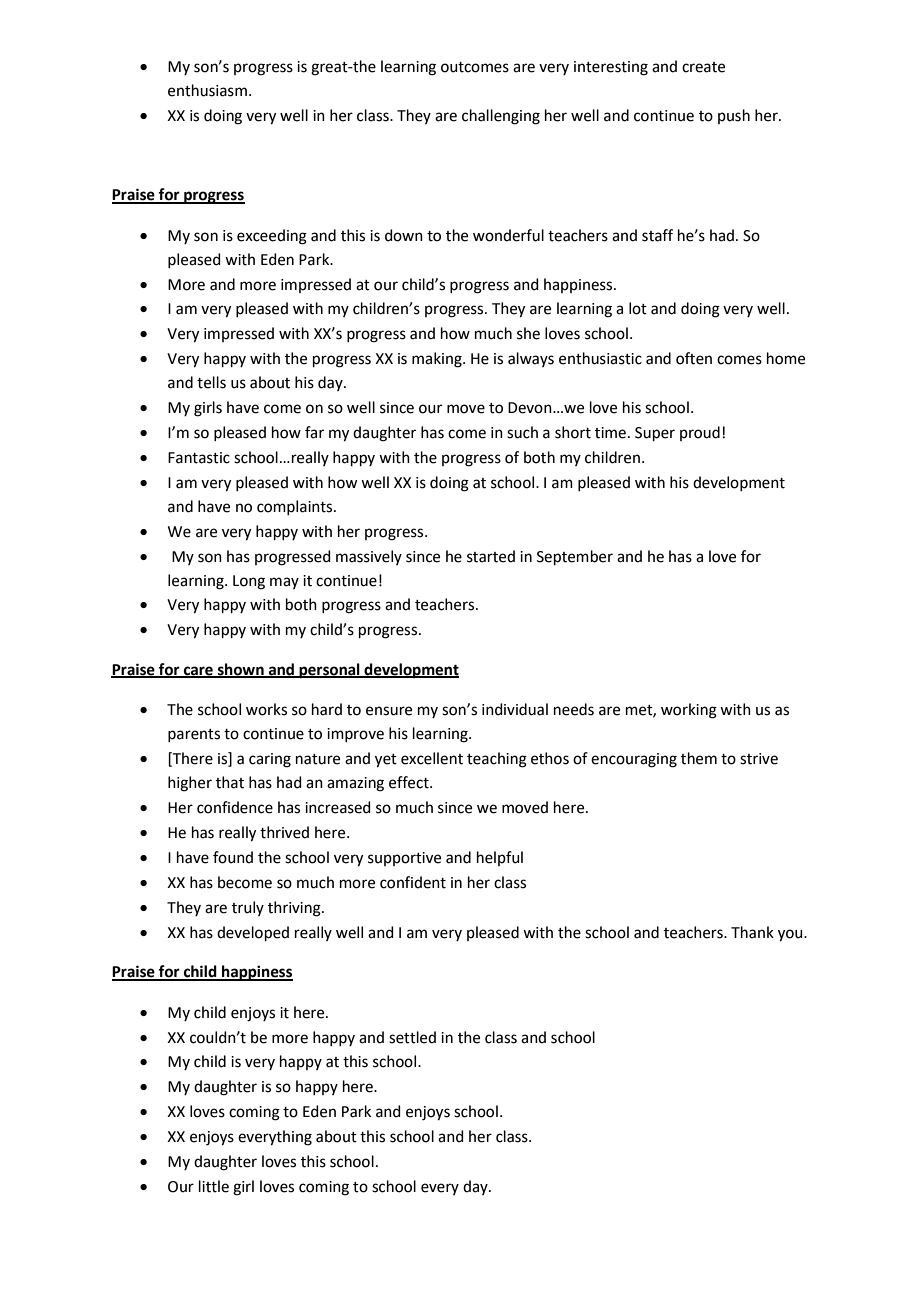 Image resolution: width=924 pixels, height=1308 pixels. What do you see at coordinates (734, 116) in the screenshot?
I see `push` at bounding box center [734, 116].
